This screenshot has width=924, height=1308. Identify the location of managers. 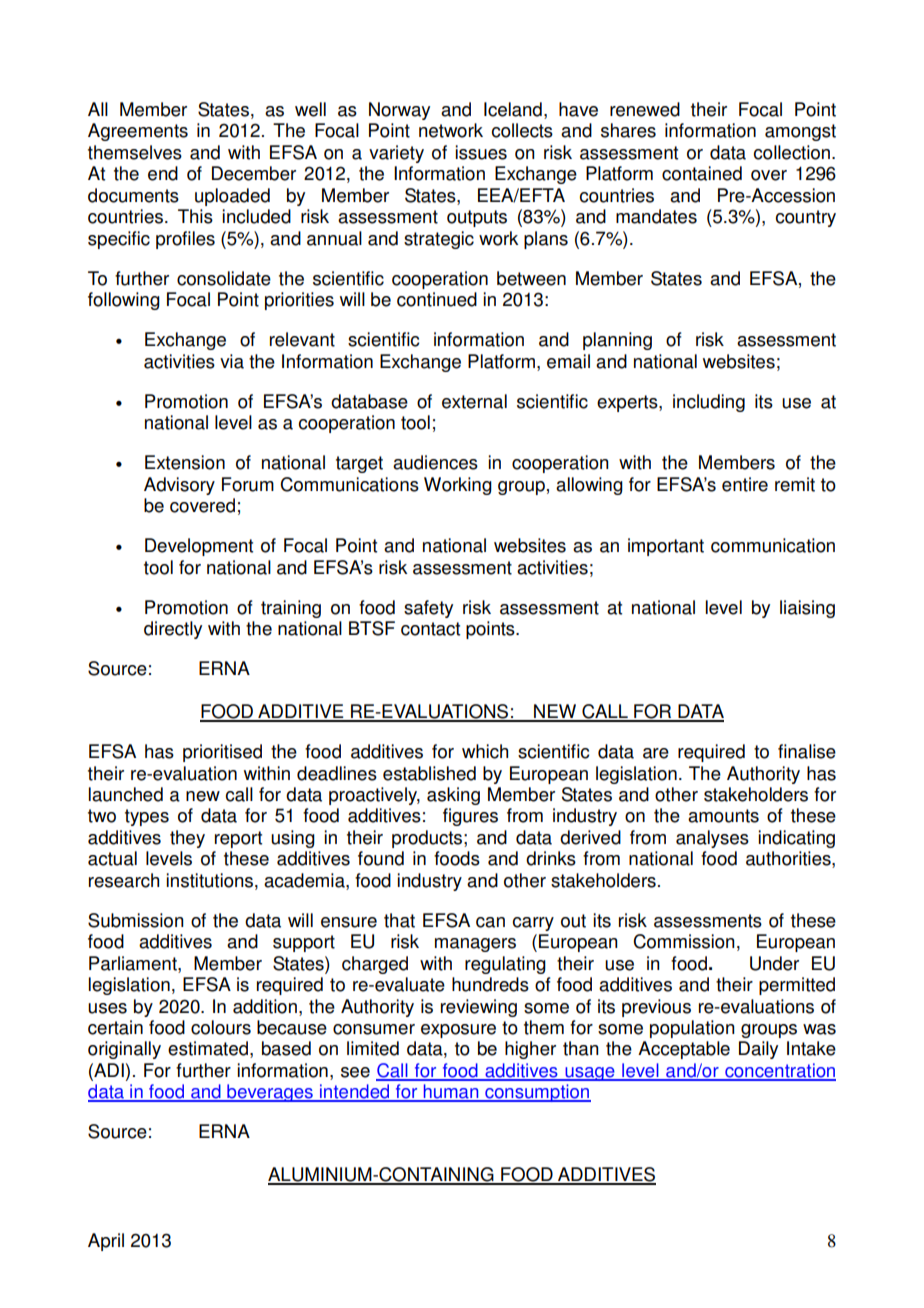
(475, 945).
